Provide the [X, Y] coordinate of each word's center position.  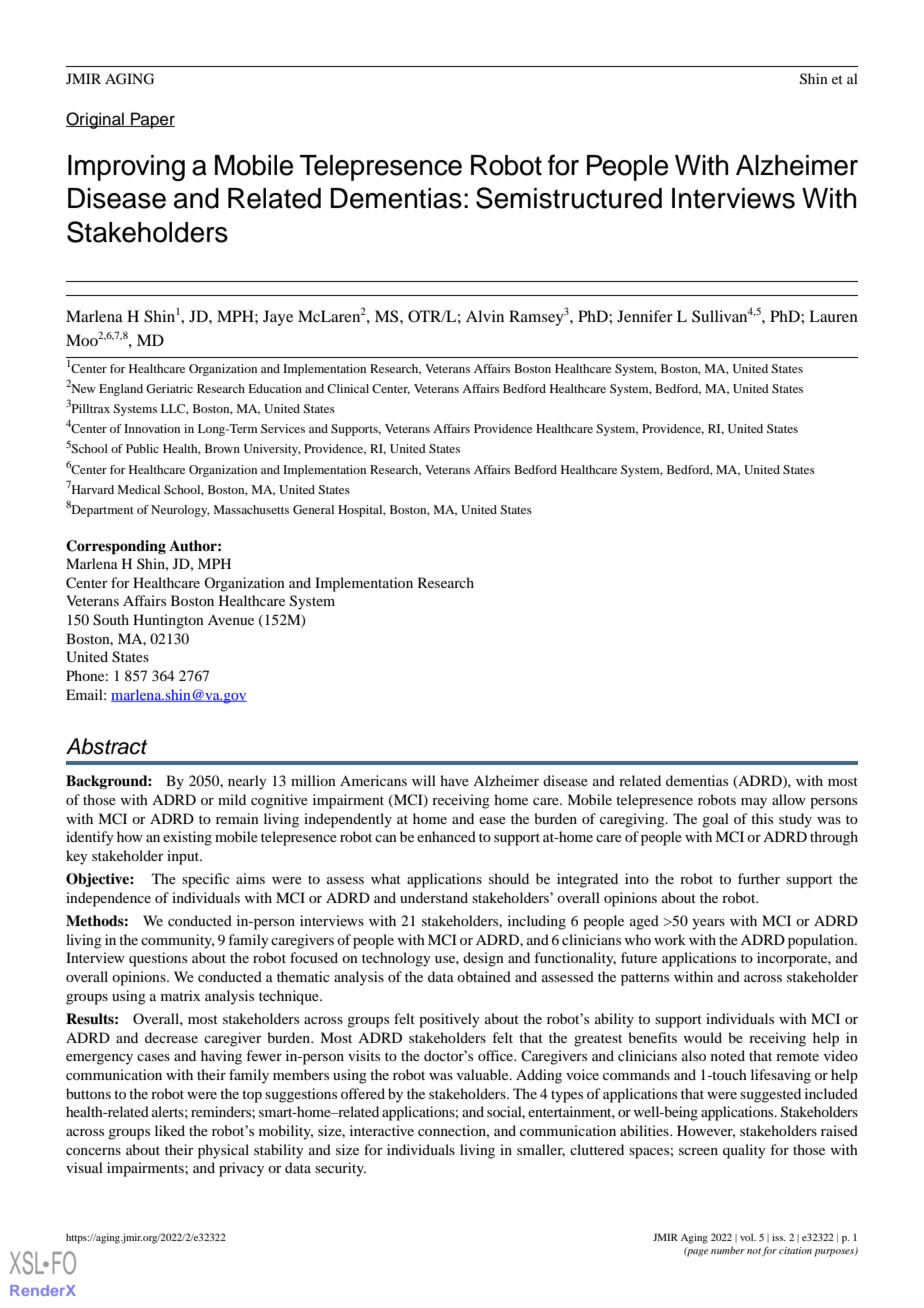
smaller [541, 1150]
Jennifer [645, 316]
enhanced [446, 836]
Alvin [485, 316]
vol [748, 1237]
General [313, 509]
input [184, 857]
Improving [126, 168]
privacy [241, 1169]
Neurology [180, 511]
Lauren [833, 316]
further [759, 878]
